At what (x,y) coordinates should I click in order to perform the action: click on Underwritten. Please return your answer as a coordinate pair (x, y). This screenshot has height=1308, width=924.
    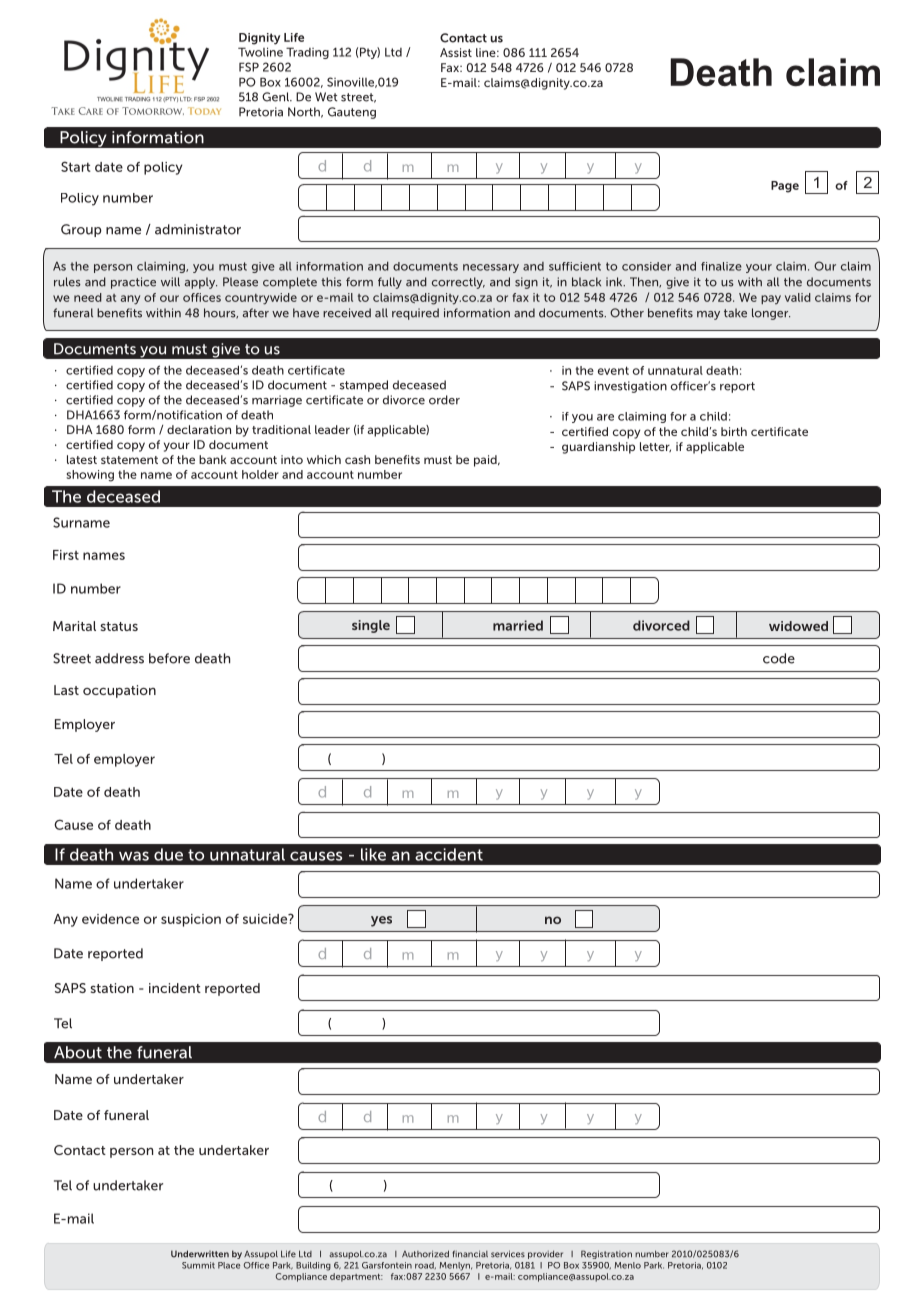
    Looking at the image, I should click on (200, 1254).
